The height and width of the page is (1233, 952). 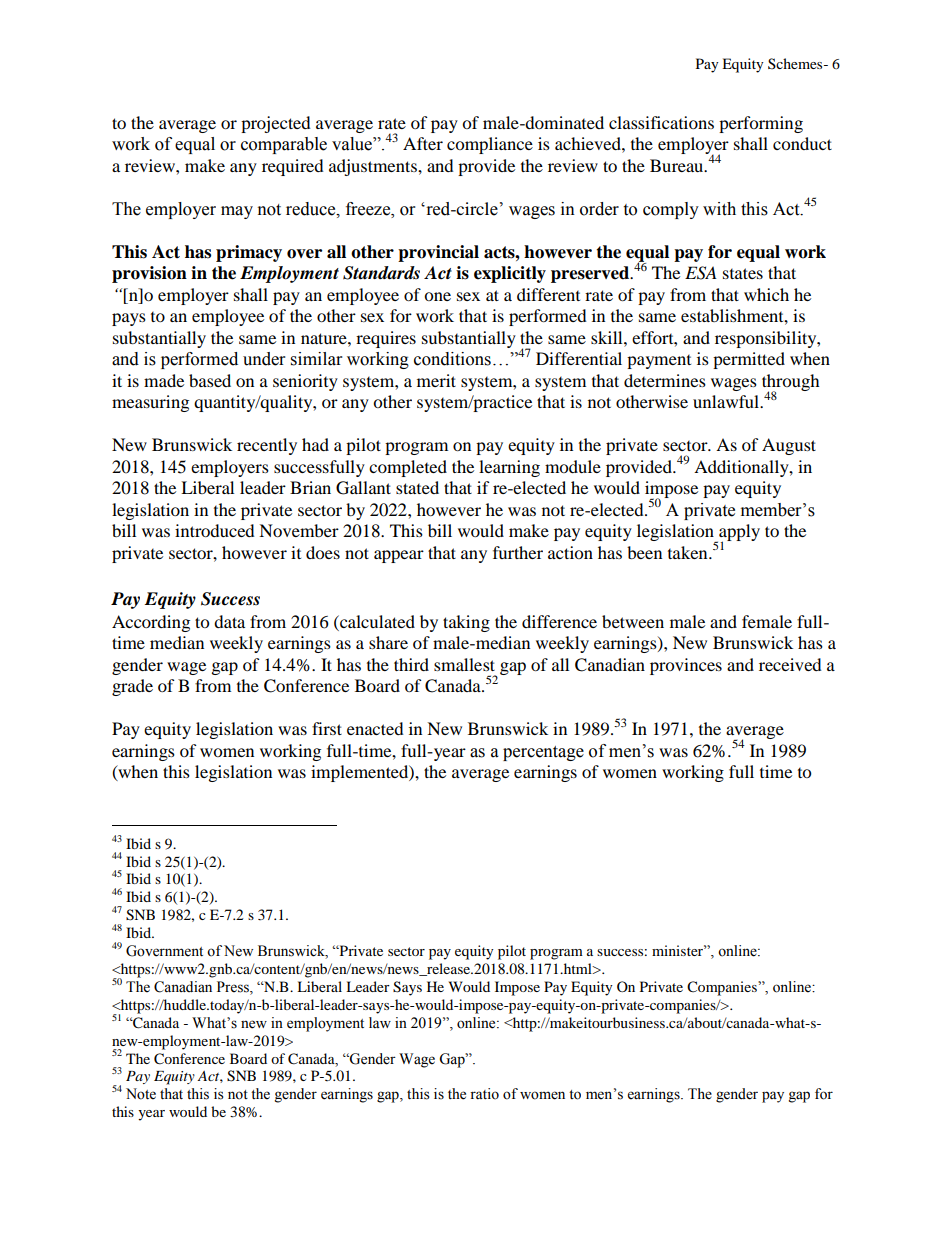 What do you see at coordinates (761, 124) in the page?
I see `performing` at bounding box center [761, 124].
